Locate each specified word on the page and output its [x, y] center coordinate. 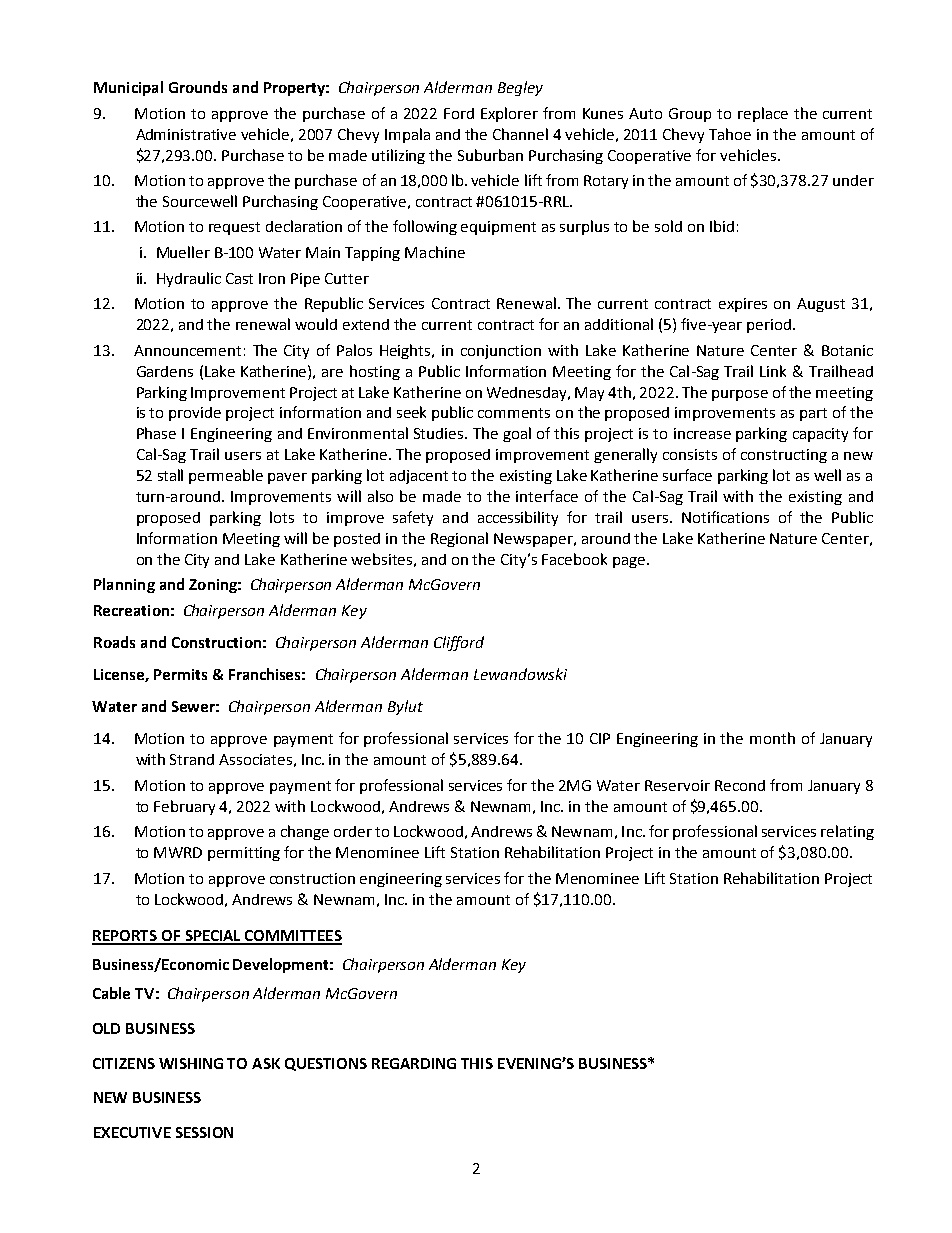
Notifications [725, 517]
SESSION [204, 1132]
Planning [124, 585]
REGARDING [414, 1063]
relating [847, 832]
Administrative [186, 134]
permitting [244, 854]
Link [773, 371]
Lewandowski [520, 674]
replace [763, 114]
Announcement [187, 350]
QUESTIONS [326, 1064]
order [353, 831]
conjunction [501, 352]
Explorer [509, 114]
